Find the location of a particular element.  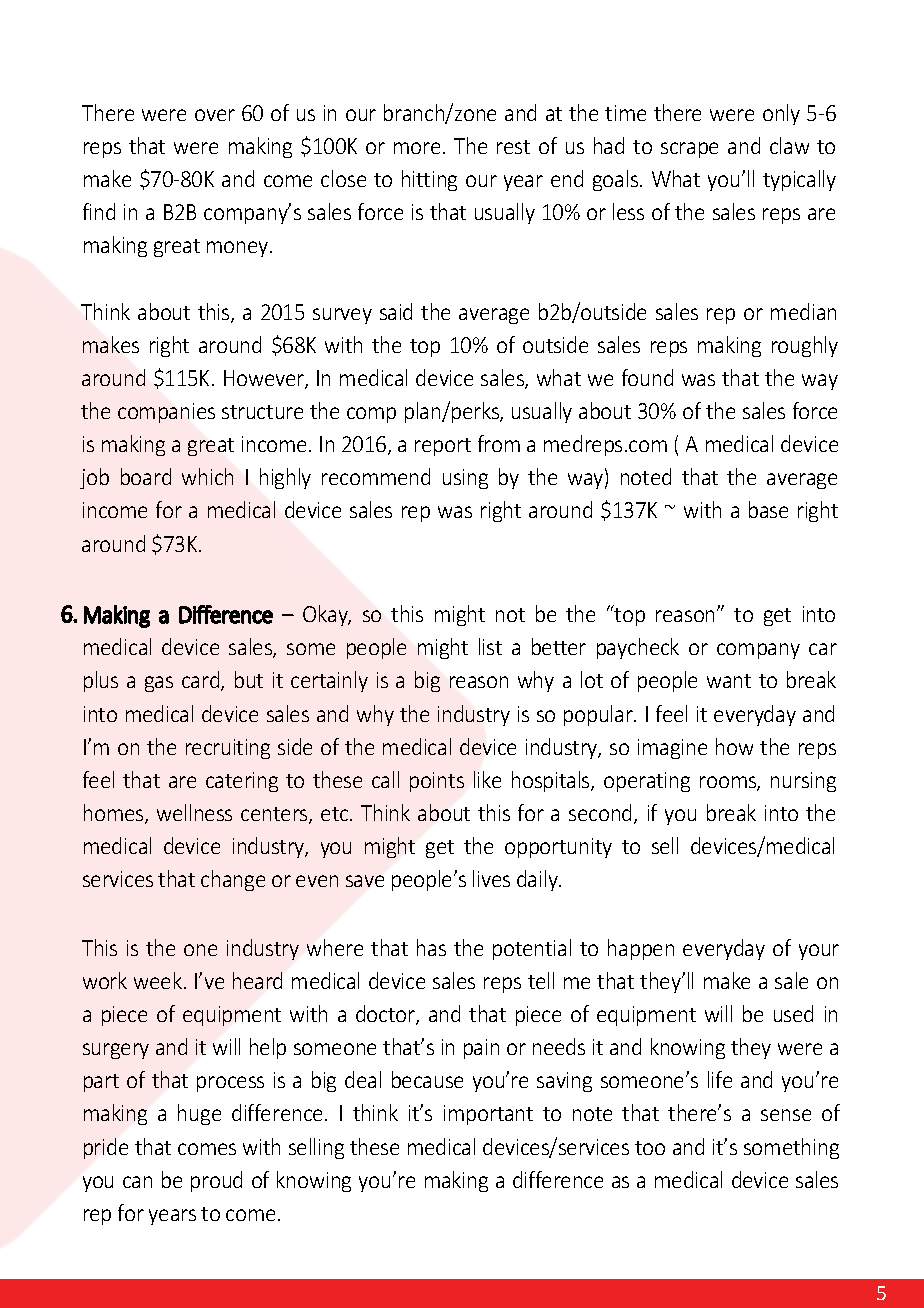

over is located at coordinates (215, 115).
